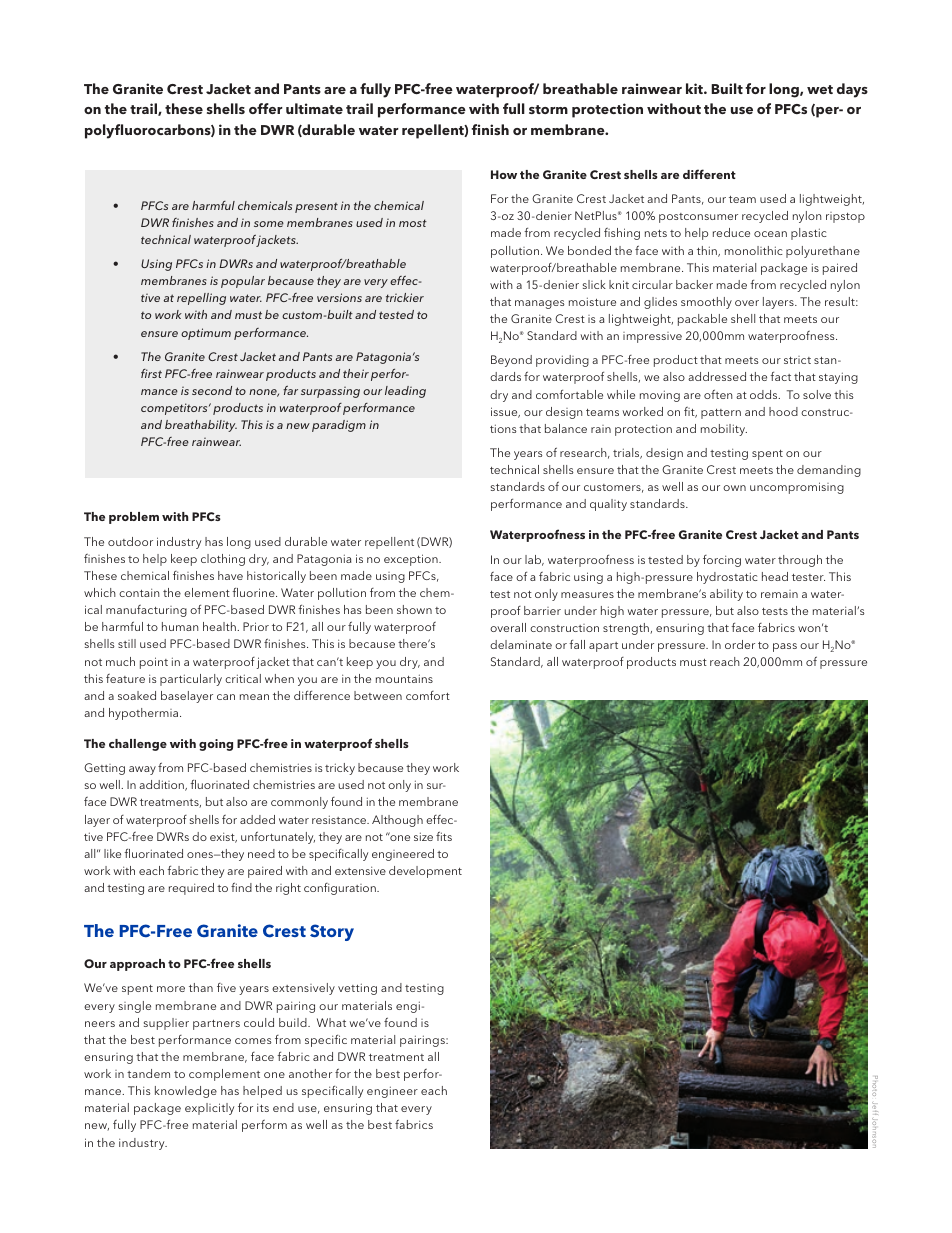 This image has height=1233, width=952. I want to click on element, so click(207, 592).
